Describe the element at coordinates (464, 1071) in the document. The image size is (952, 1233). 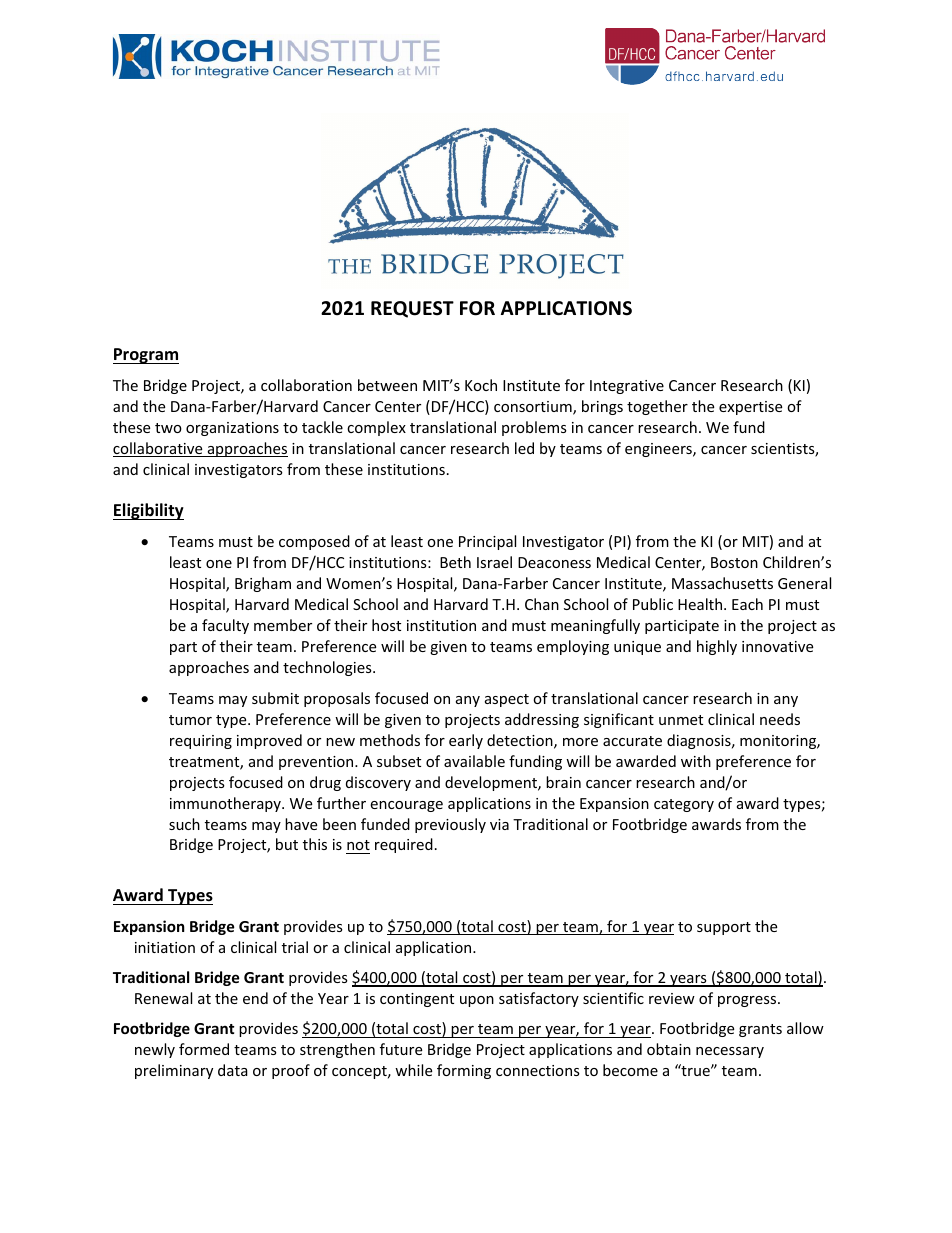
I see `forming` at that location.
